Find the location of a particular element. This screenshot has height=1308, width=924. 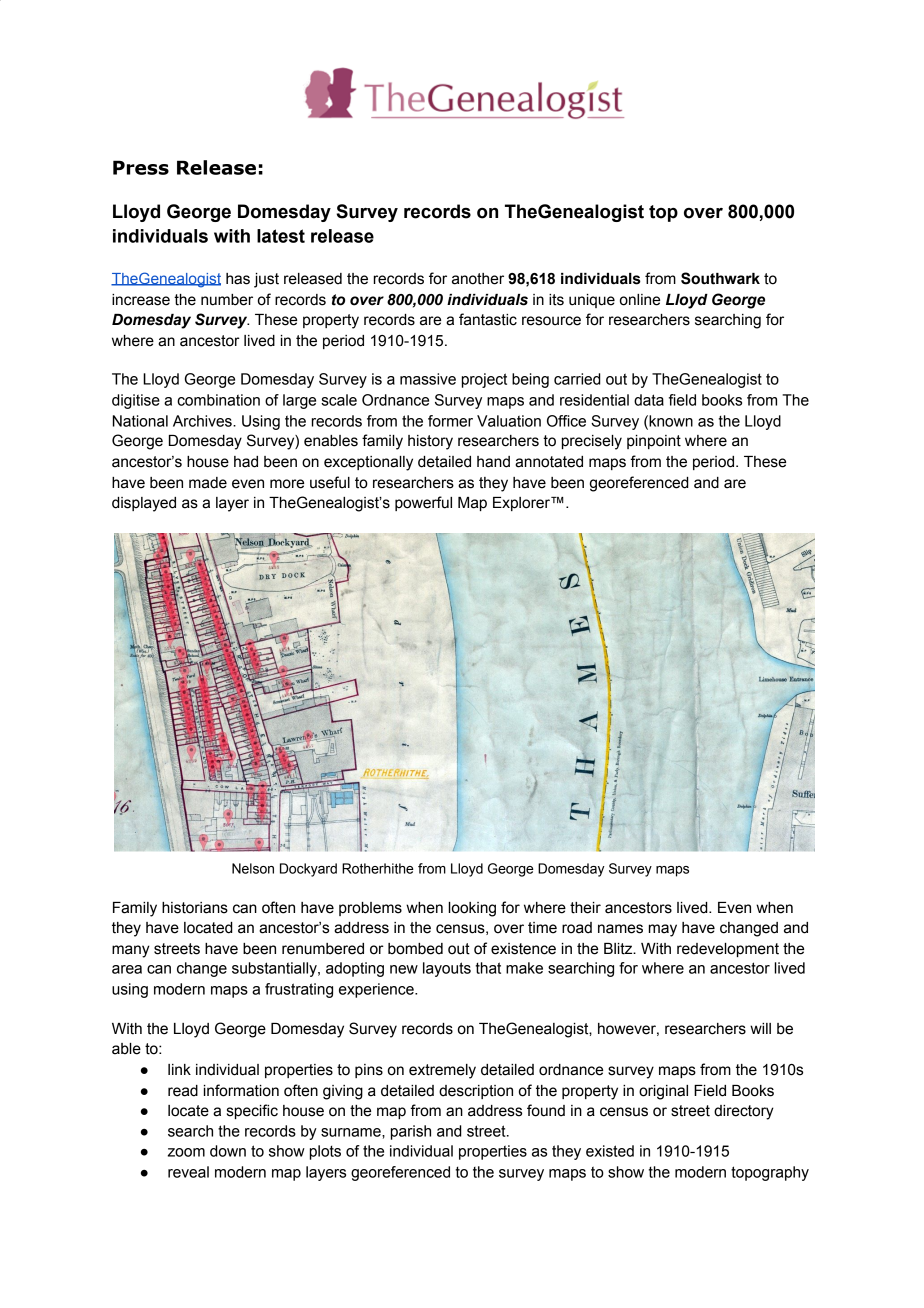

looking is located at coordinates (472, 909).
